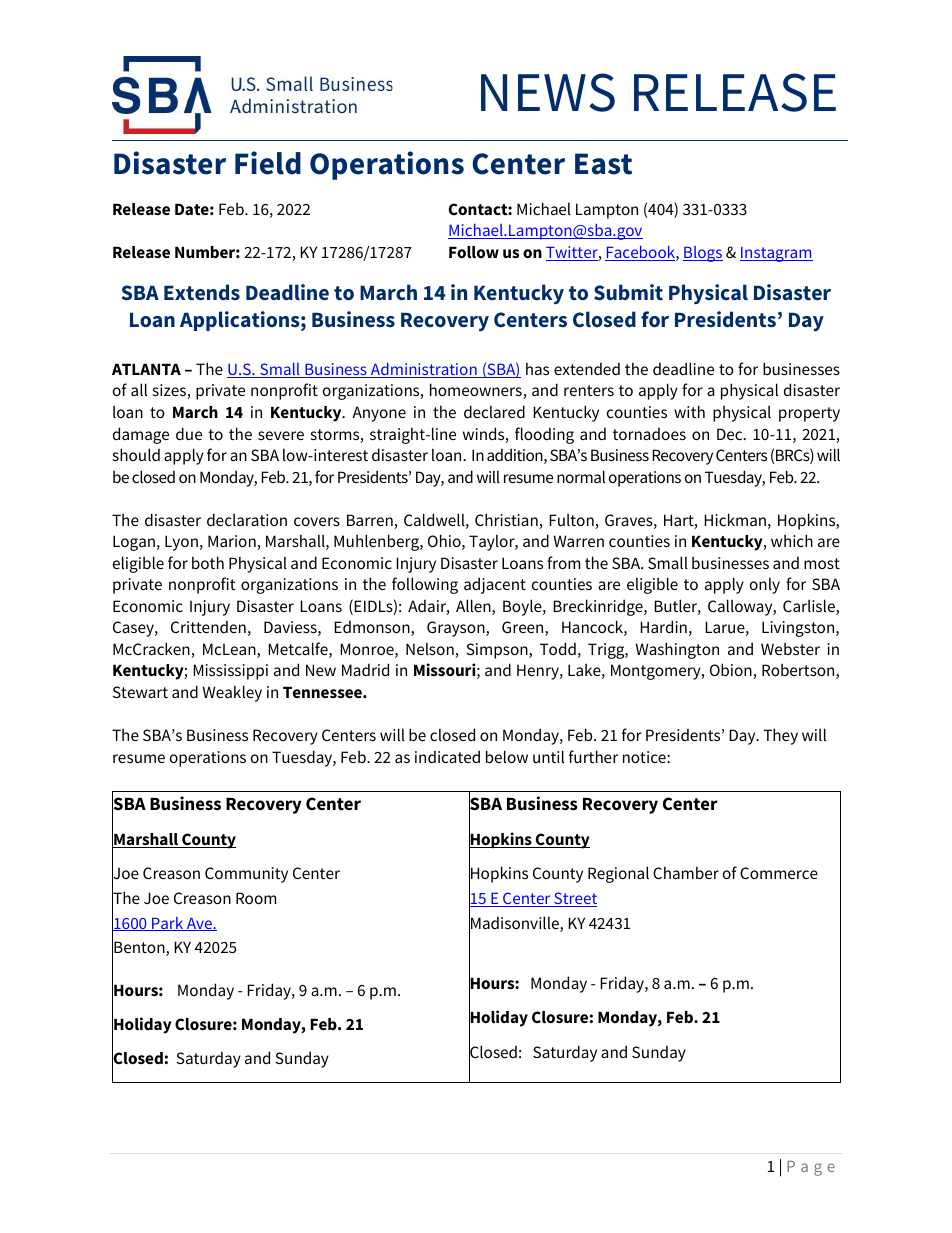 Image resolution: width=952 pixels, height=1233 pixels. Describe the element at coordinates (498, 651) in the document. I see `Simpson` at that location.
